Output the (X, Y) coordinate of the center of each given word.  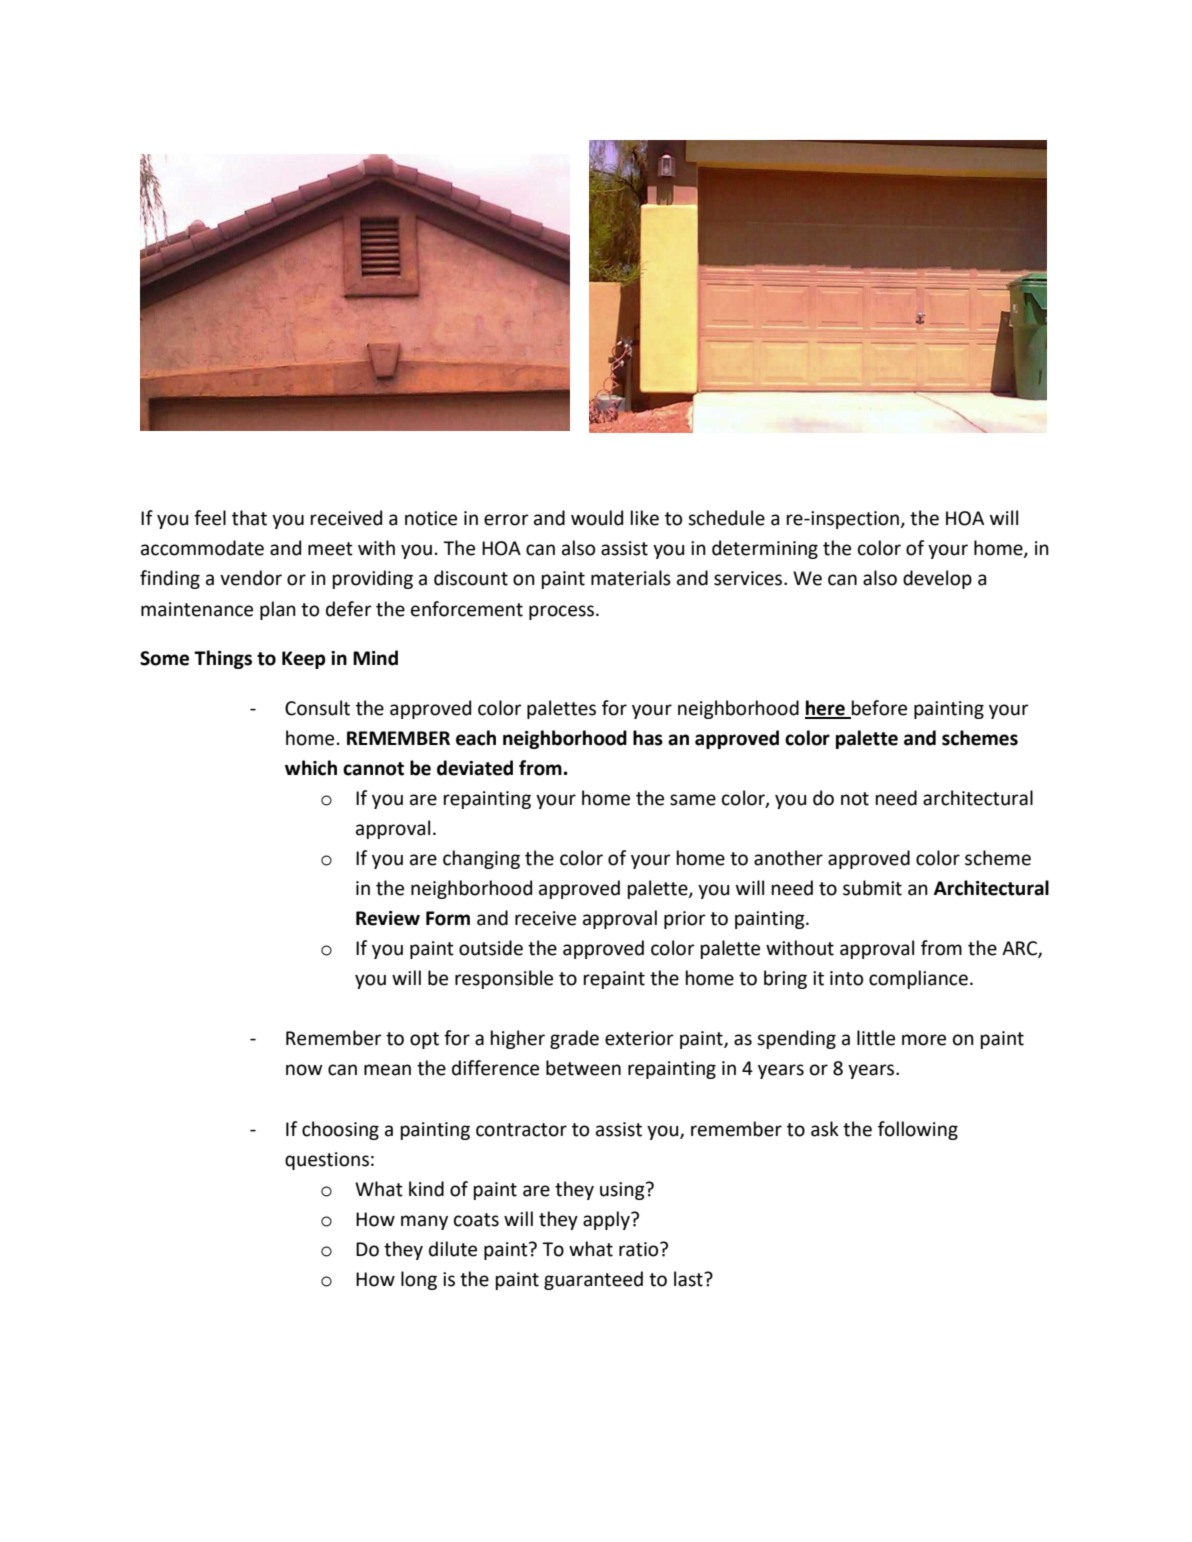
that (249, 518)
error (506, 520)
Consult (317, 708)
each (476, 738)
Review (388, 918)
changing (481, 859)
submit (872, 888)
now (304, 1070)
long (419, 1280)
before (879, 708)
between (583, 1068)
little (876, 1038)
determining (765, 549)
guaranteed (593, 1280)
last (689, 1279)
